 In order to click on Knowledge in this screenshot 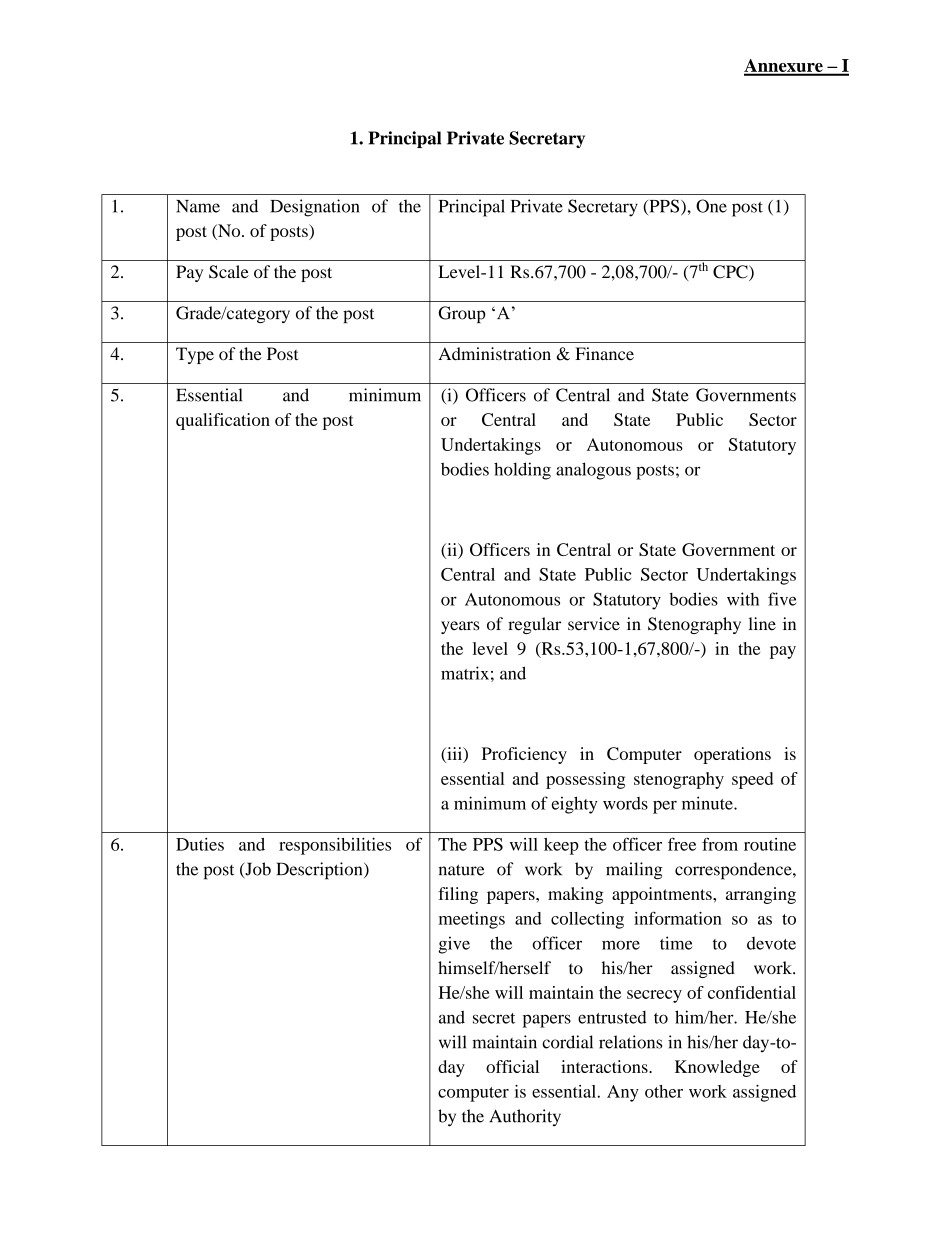, I will do `click(717, 1068)`.
